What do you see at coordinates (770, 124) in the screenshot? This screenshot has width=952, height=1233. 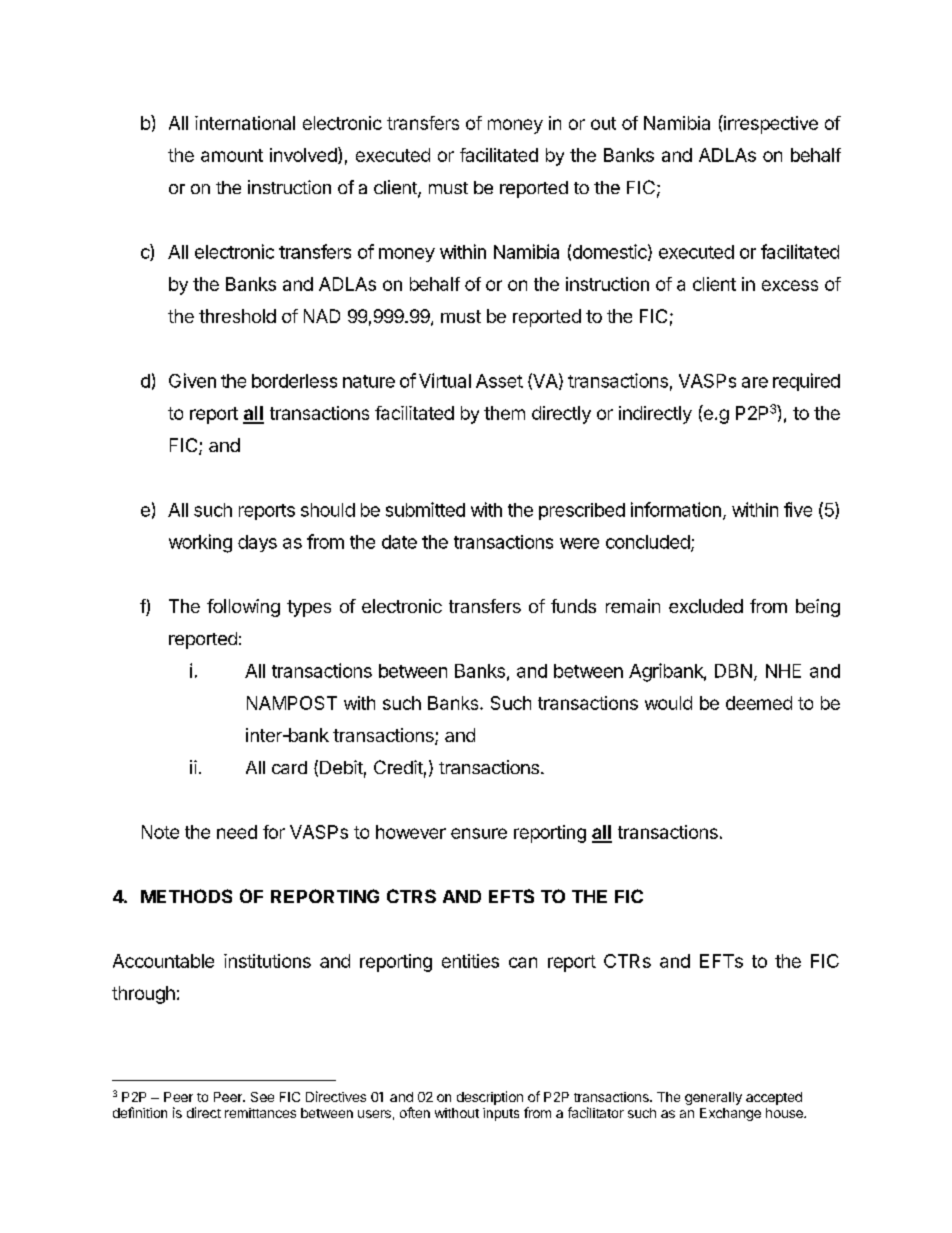 I see `irrespective` at bounding box center [770, 124].
